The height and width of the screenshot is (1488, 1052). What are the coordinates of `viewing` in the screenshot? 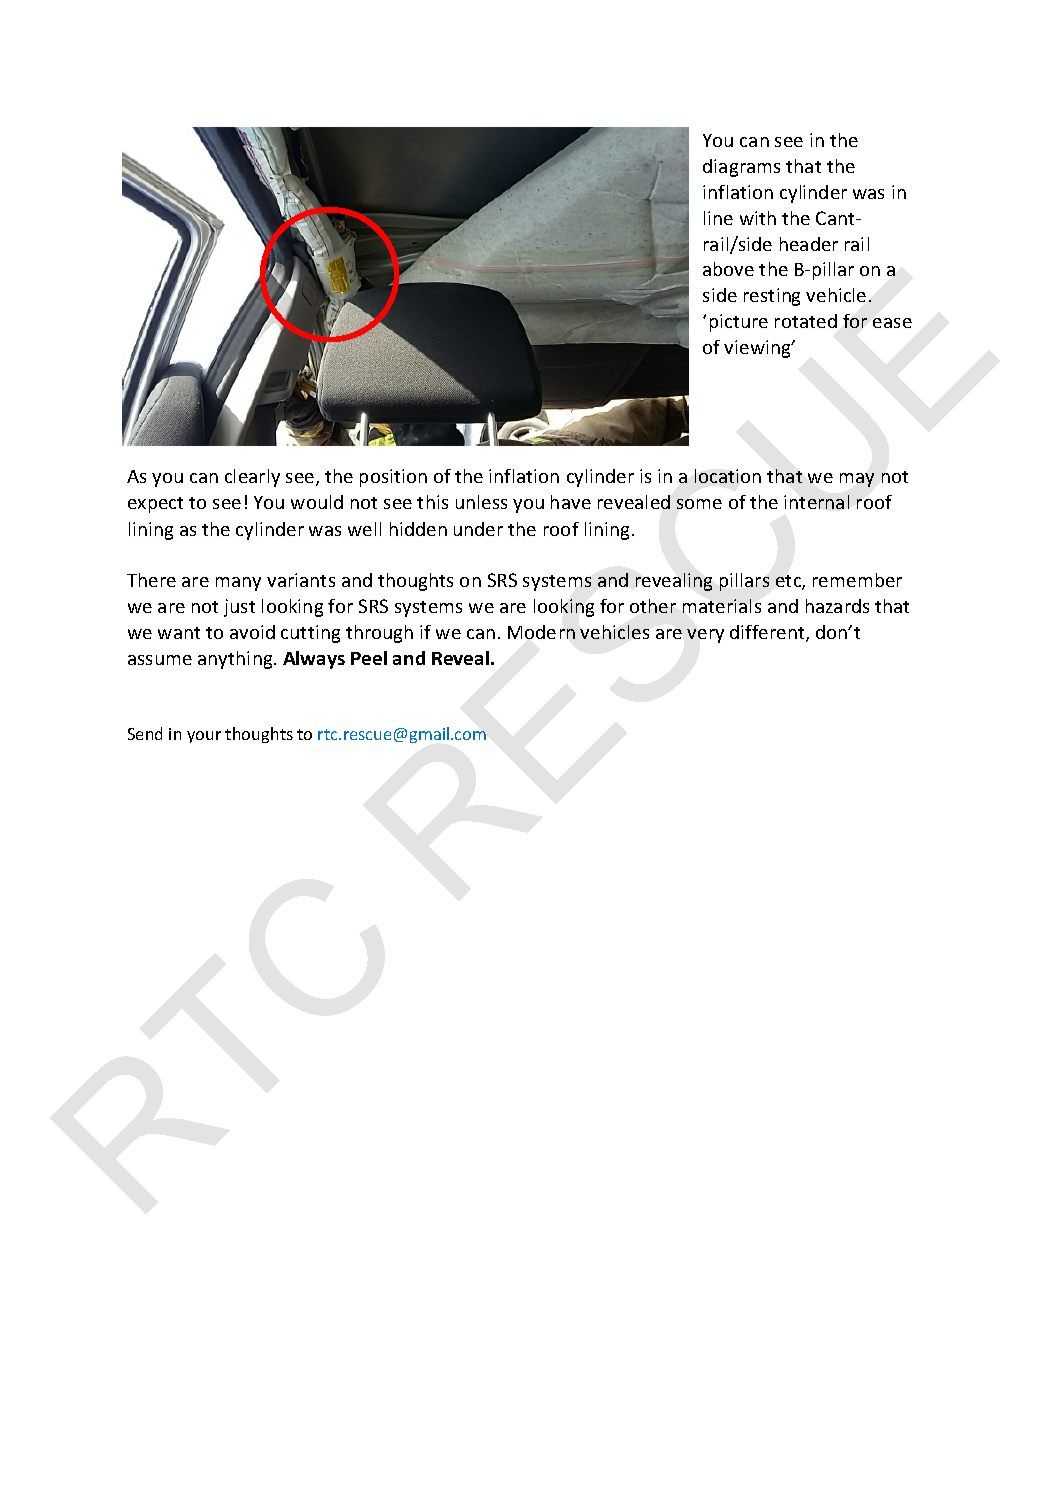 It's located at (758, 349).
